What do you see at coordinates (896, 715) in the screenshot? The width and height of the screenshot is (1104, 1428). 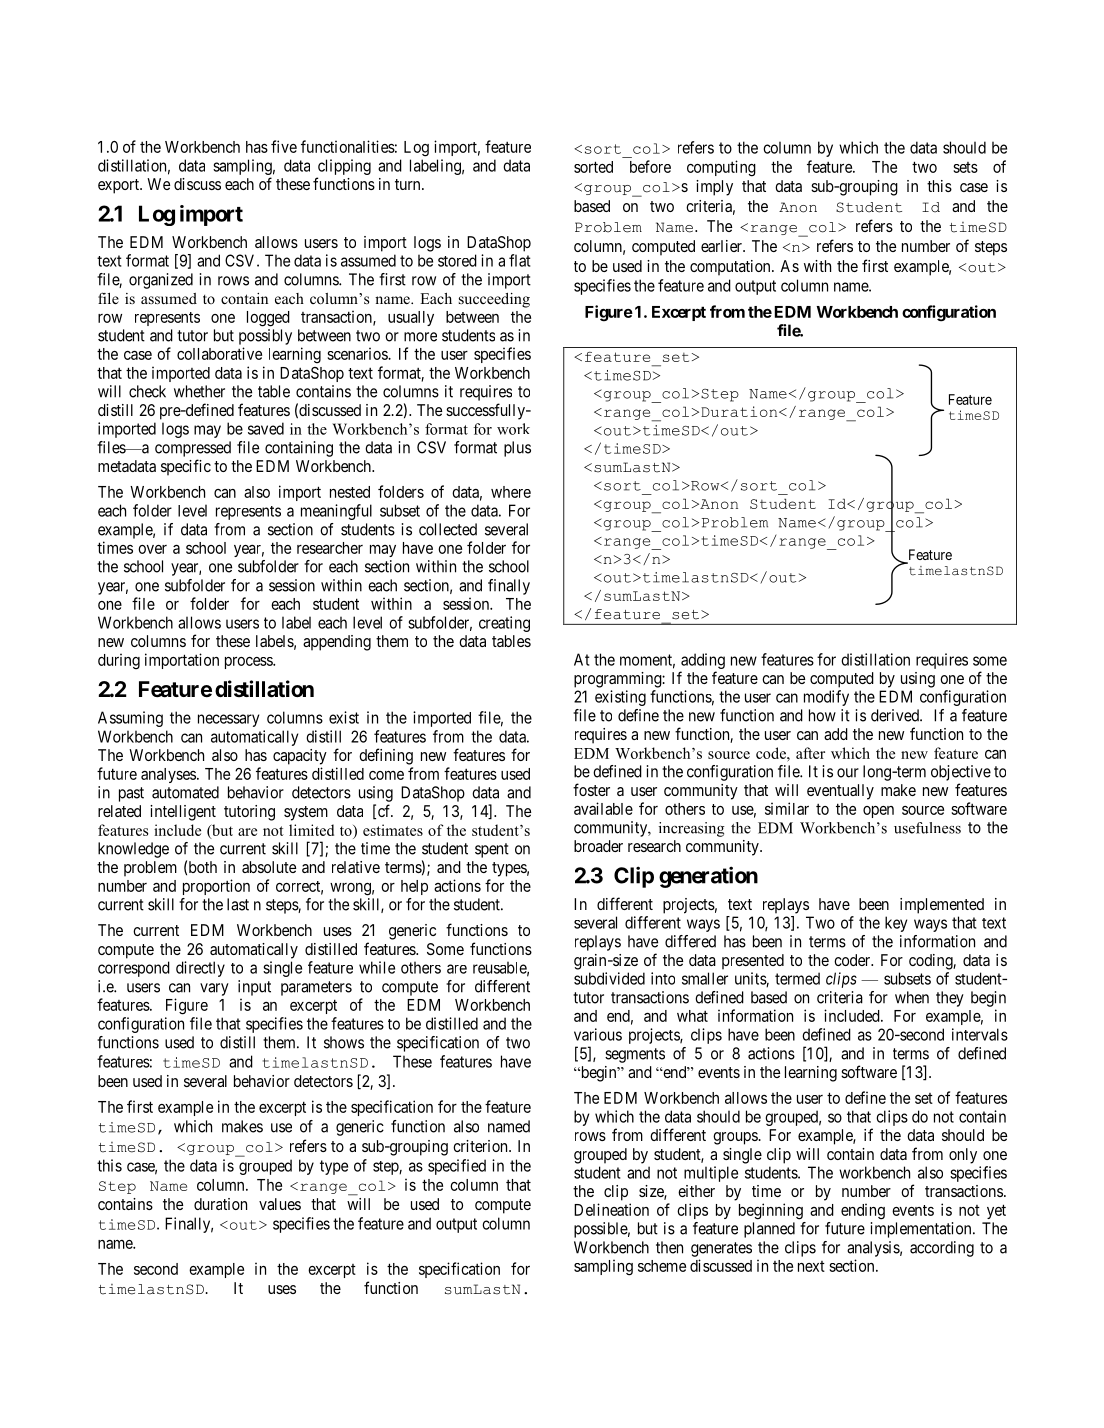 I see `derived` at bounding box center [896, 715].
